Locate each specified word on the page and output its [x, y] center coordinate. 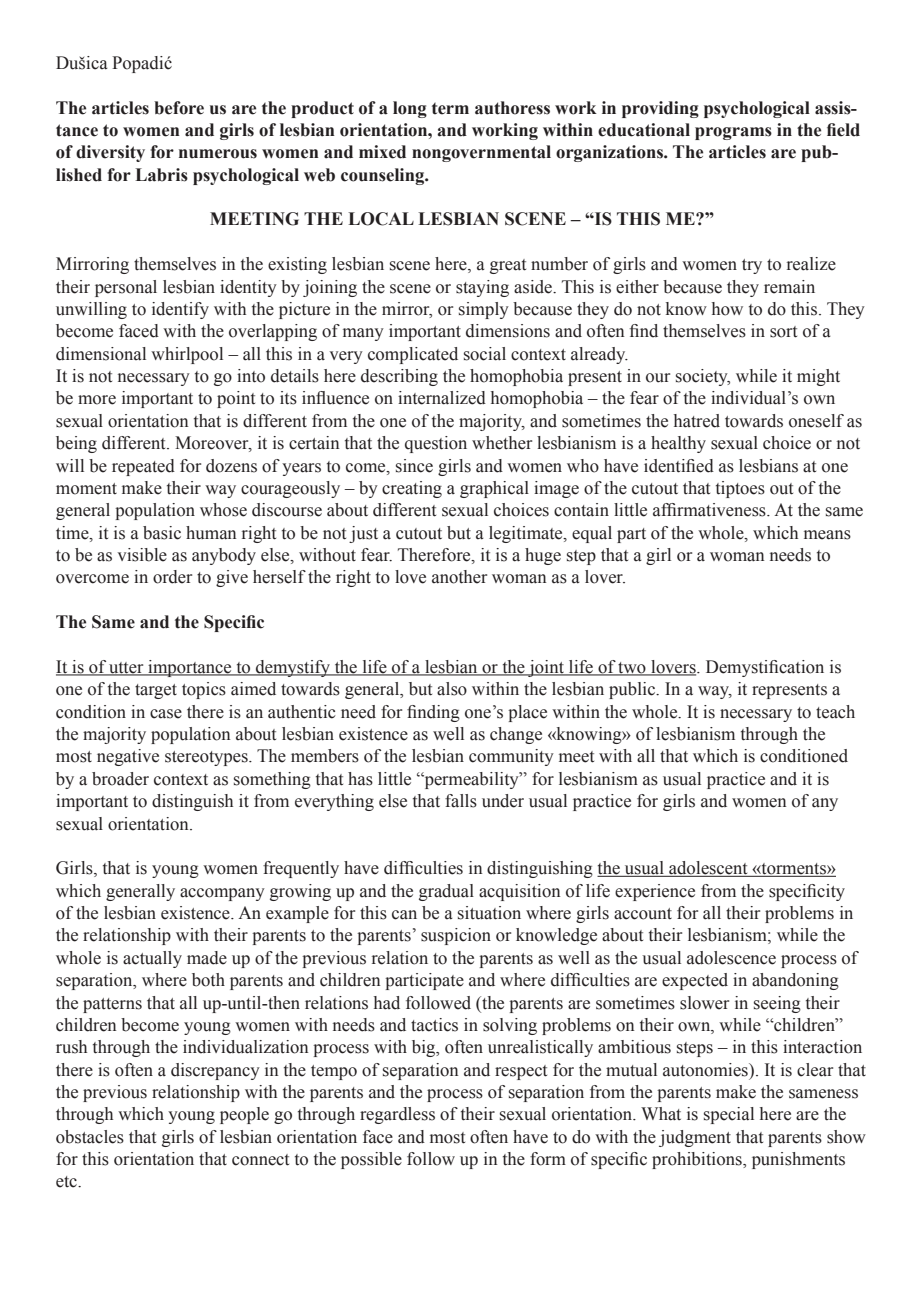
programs [733, 133]
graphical [494, 489]
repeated [143, 467]
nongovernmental [481, 153]
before [179, 108]
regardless [397, 1115]
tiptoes [740, 489]
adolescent [708, 869]
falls [461, 801]
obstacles [90, 1137]
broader [120, 779]
